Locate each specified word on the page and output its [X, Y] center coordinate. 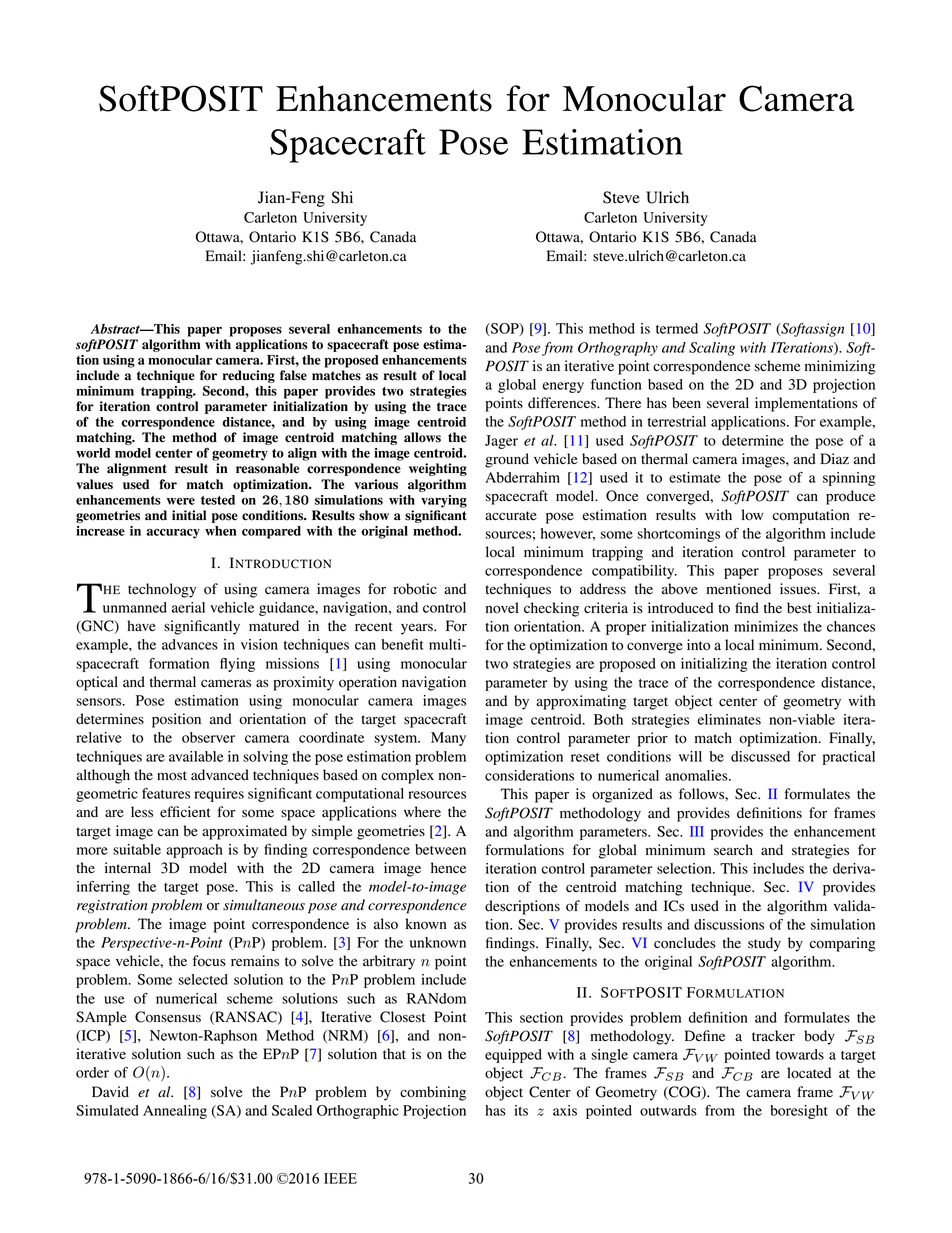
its [521, 1110]
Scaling [712, 349]
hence [448, 868]
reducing [249, 376]
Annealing [175, 1112]
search [733, 850]
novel [502, 608]
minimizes [766, 626]
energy [563, 387]
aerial [188, 607]
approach [194, 851]
